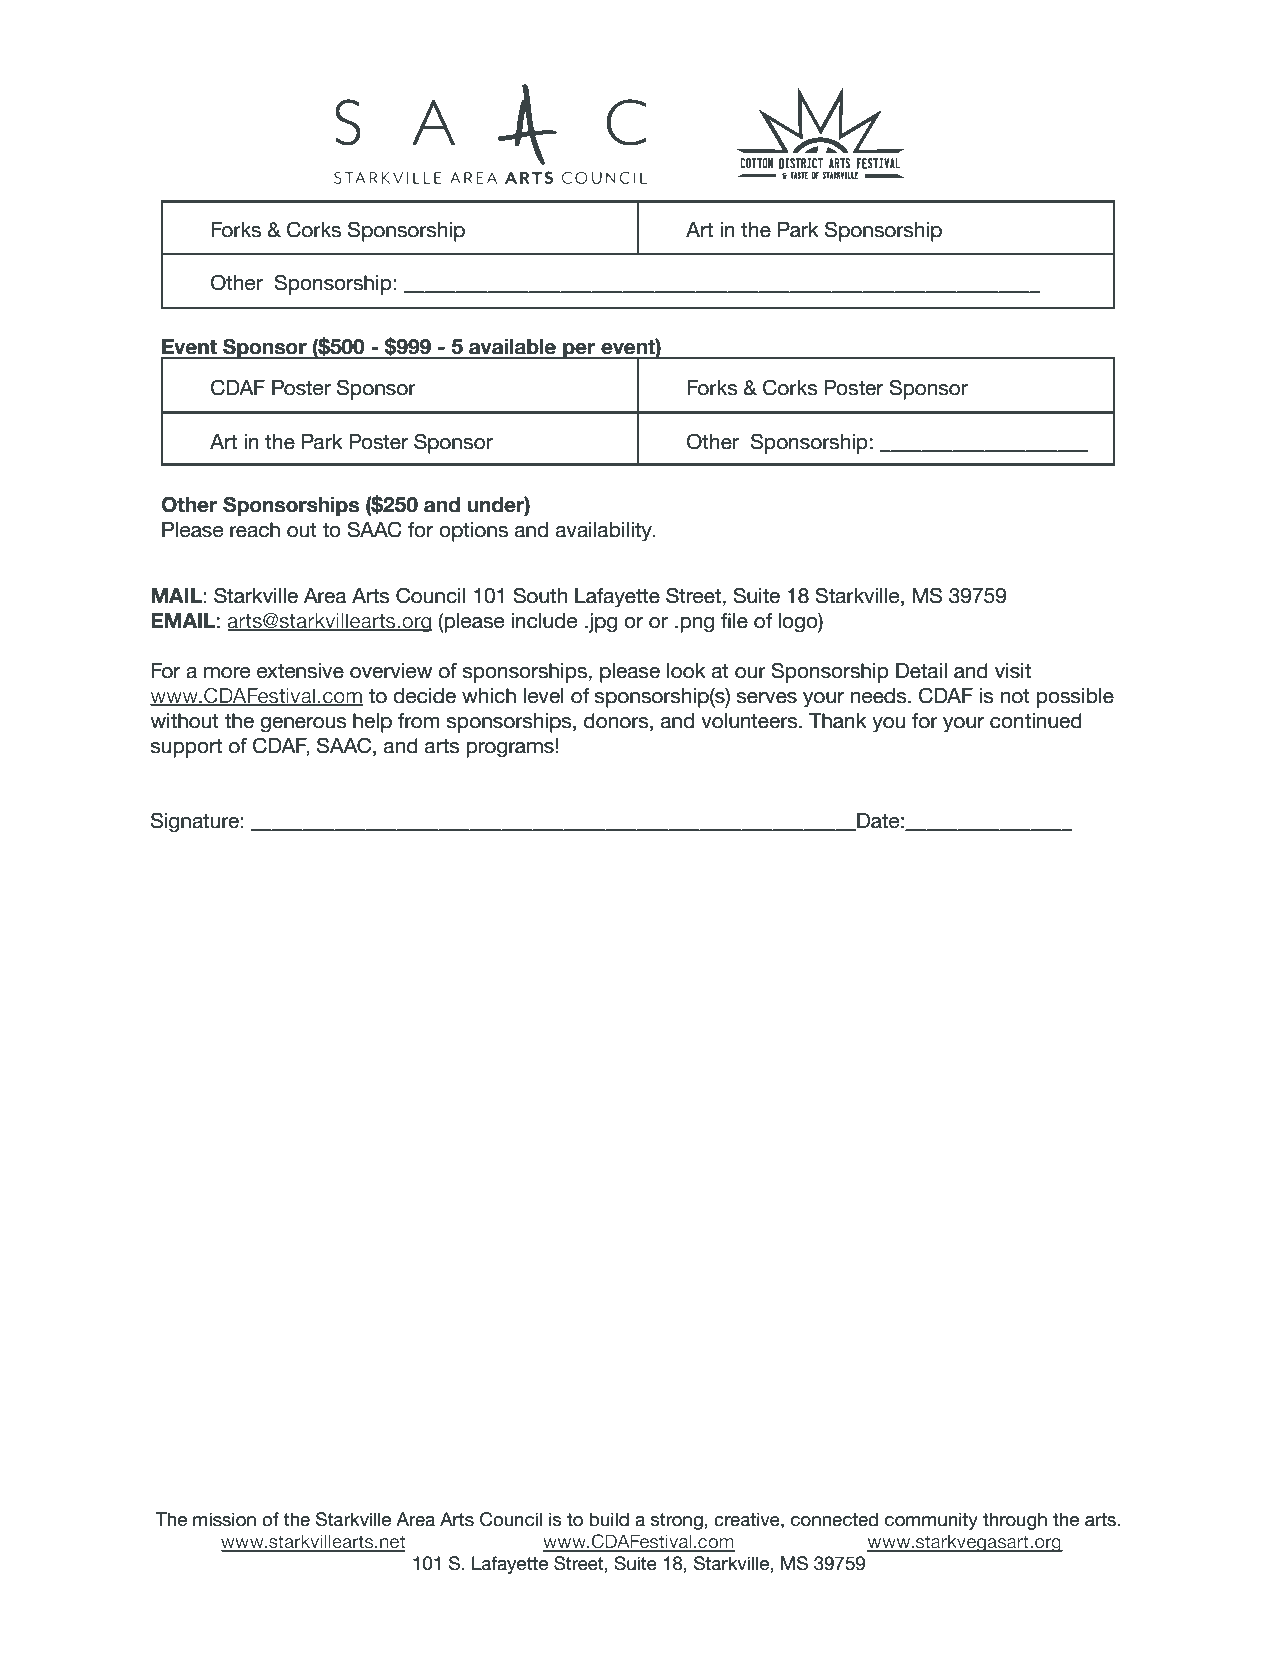 This screenshot has width=1278, height=1654. What do you see at coordinates (931, 1521) in the screenshot?
I see `community` at bounding box center [931, 1521].
